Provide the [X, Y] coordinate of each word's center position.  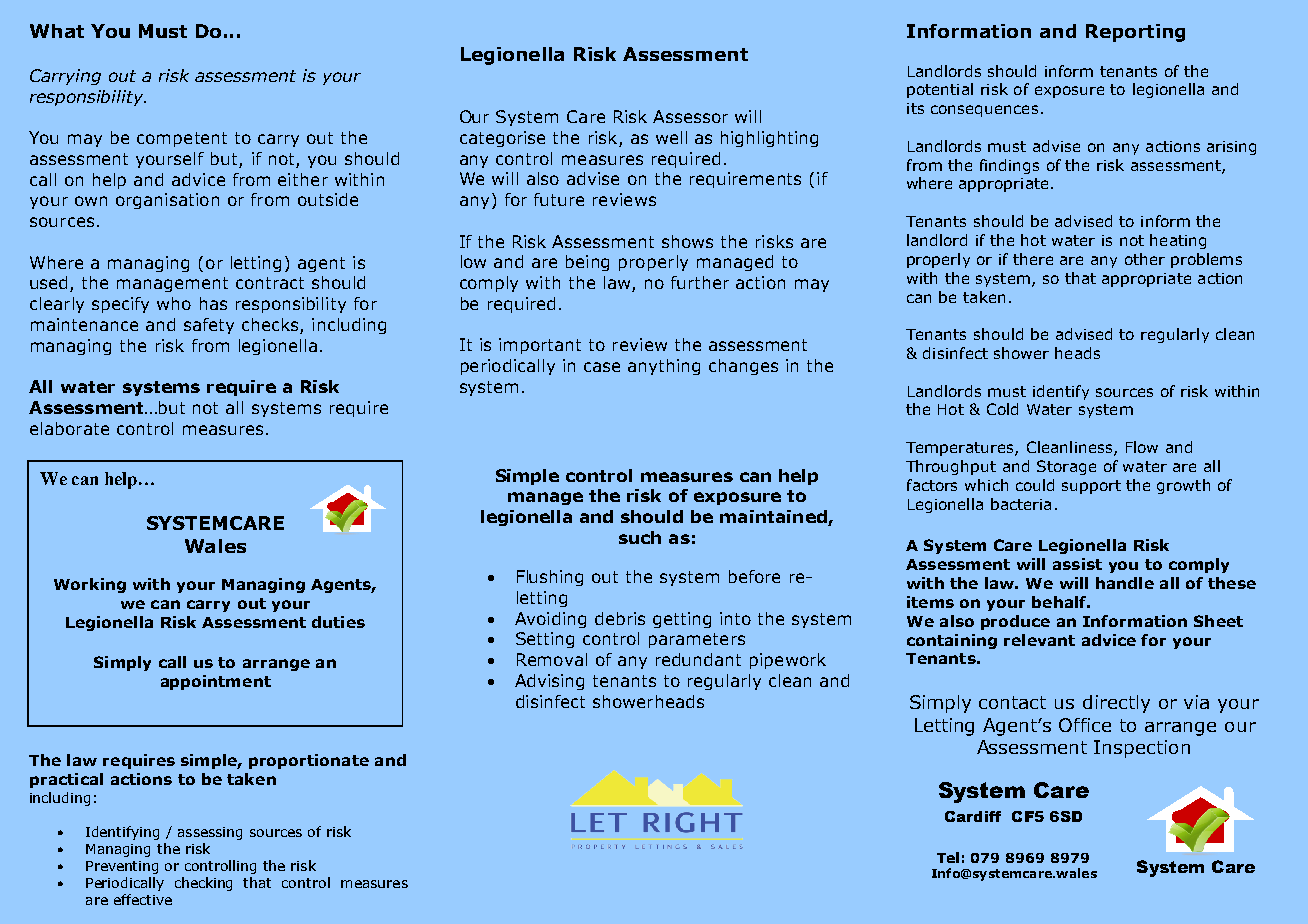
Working [90, 585]
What [57, 31]
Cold [1002, 409]
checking [203, 884]
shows [687, 241]
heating [1178, 241]
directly [1116, 704]
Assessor [690, 116]
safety [209, 326]
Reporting [1135, 33]
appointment [216, 682]
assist [1077, 564]
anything [664, 367]
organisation [167, 201]
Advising [549, 682]
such [640, 537]
